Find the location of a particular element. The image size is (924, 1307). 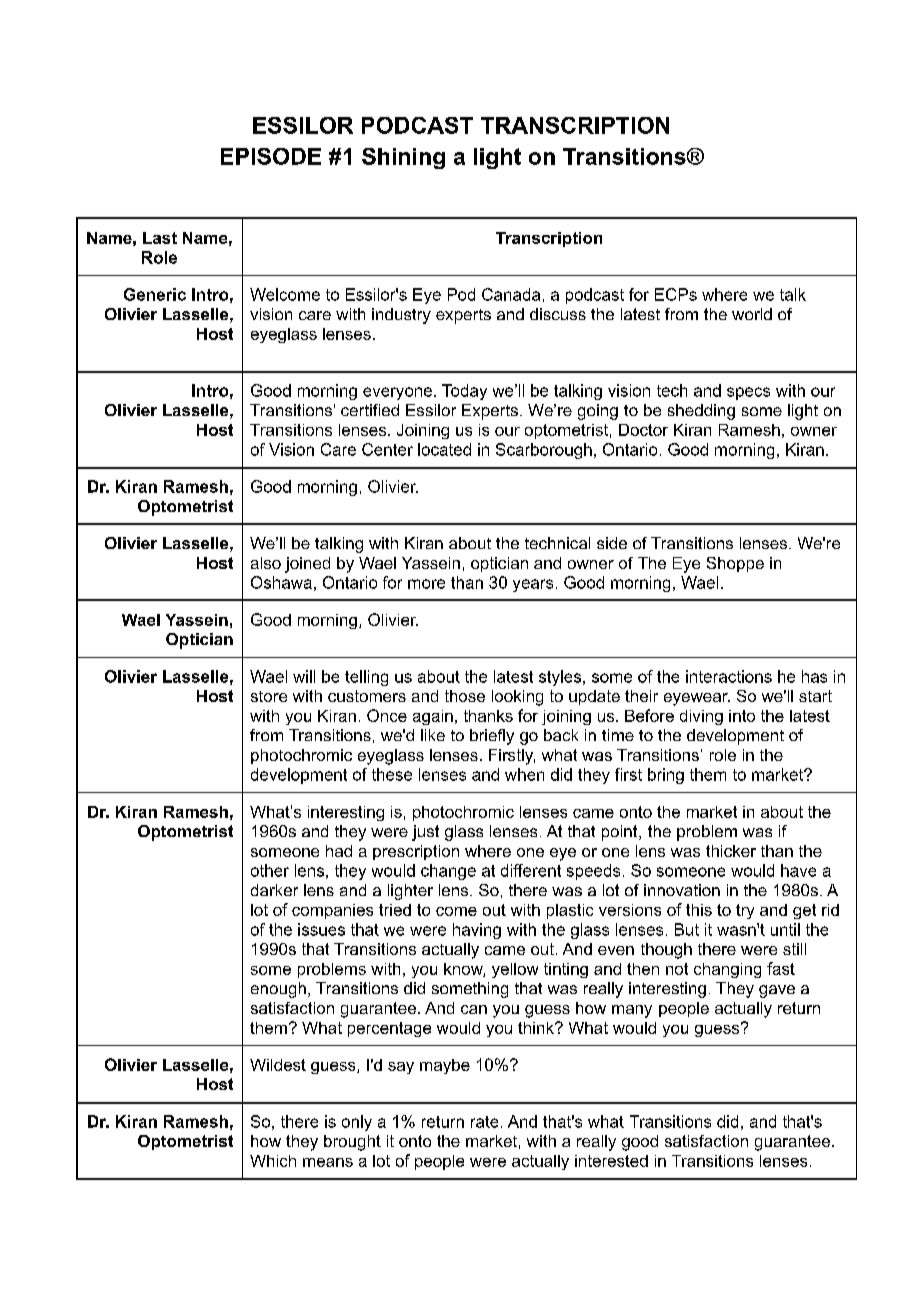

interactions is located at coordinates (729, 676).
